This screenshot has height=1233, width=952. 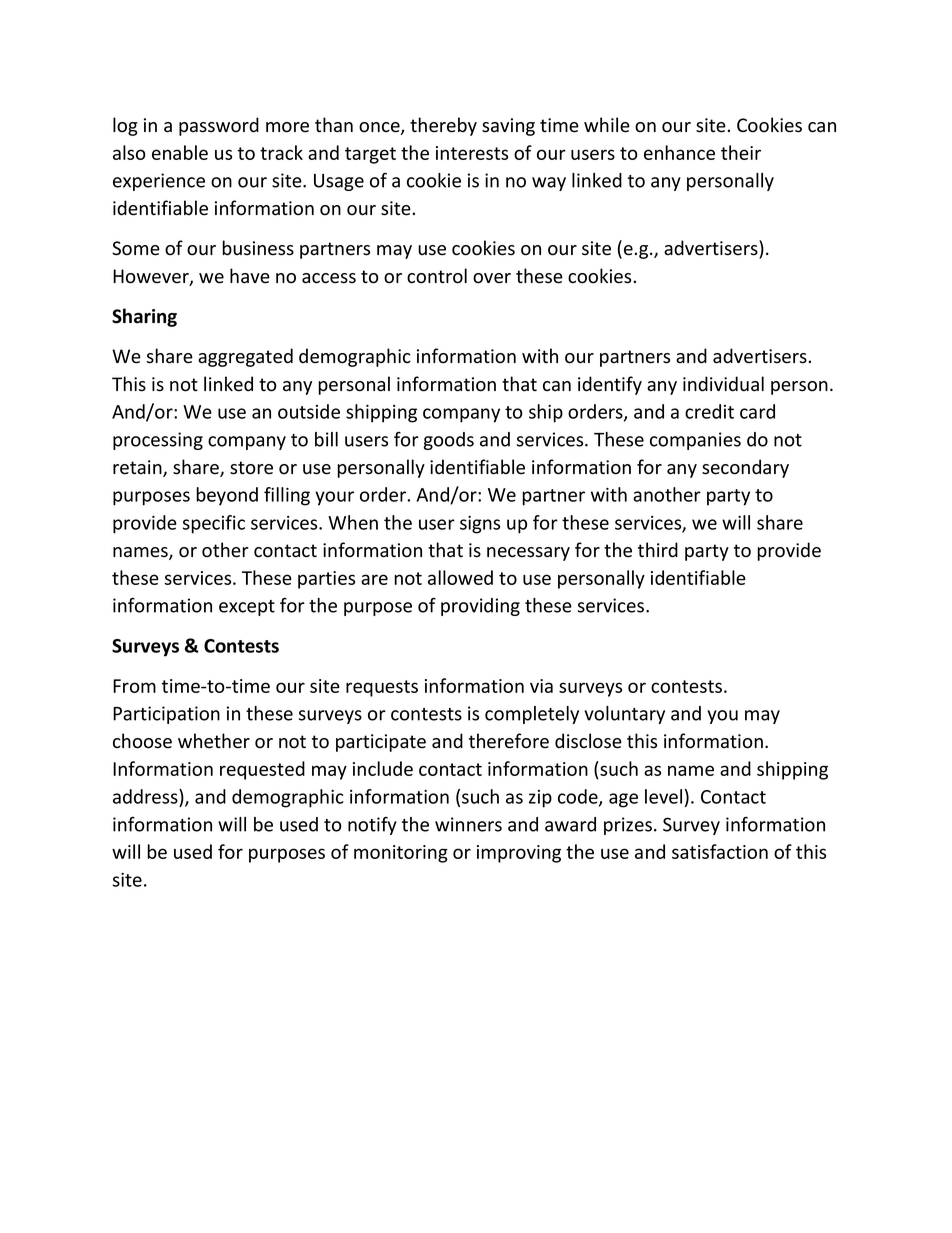 What do you see at coordinates (679, 152) in the screenshot?
I see `enhance` at bounding box center [679, 152].
